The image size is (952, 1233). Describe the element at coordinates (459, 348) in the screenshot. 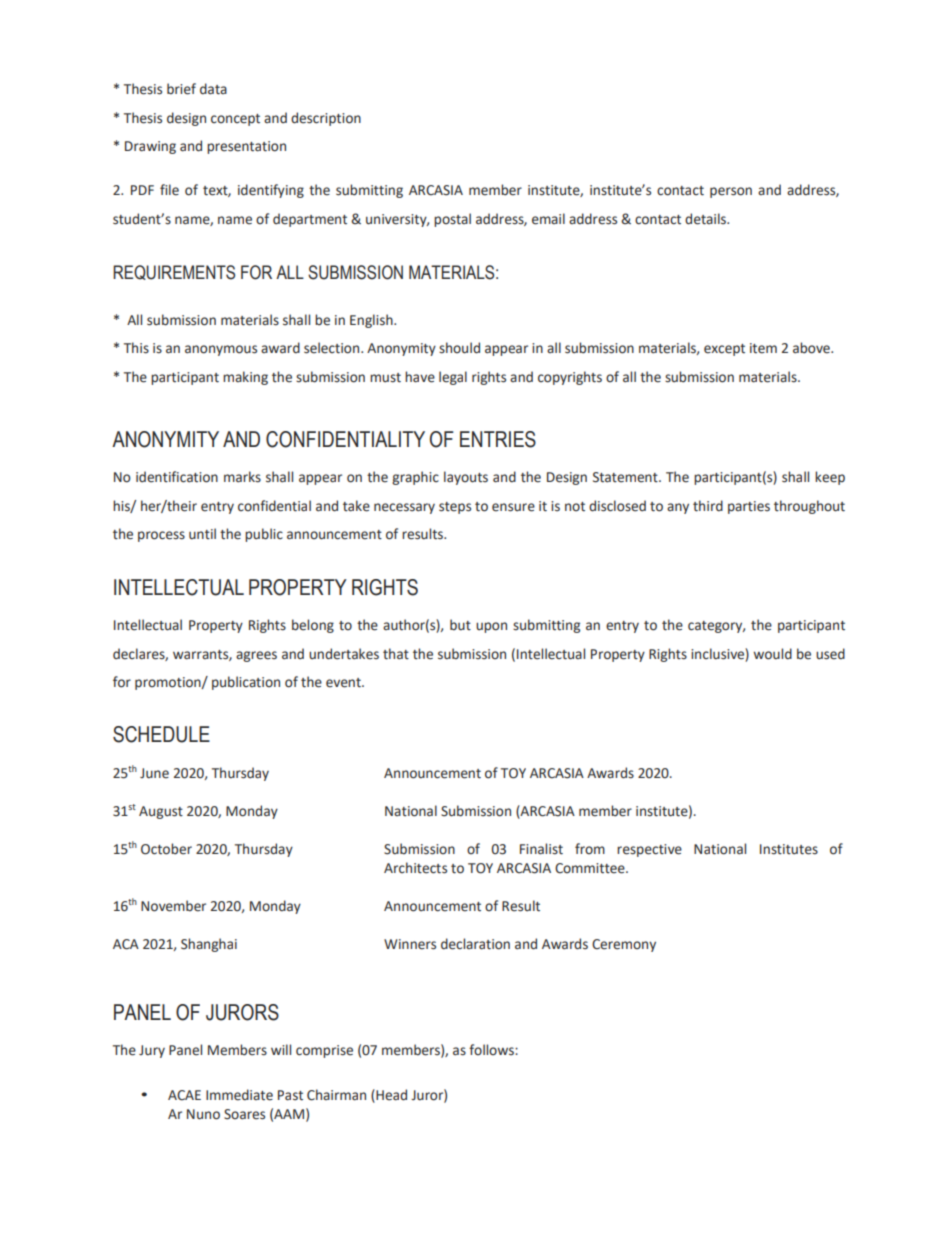

I see `should` at that location.
